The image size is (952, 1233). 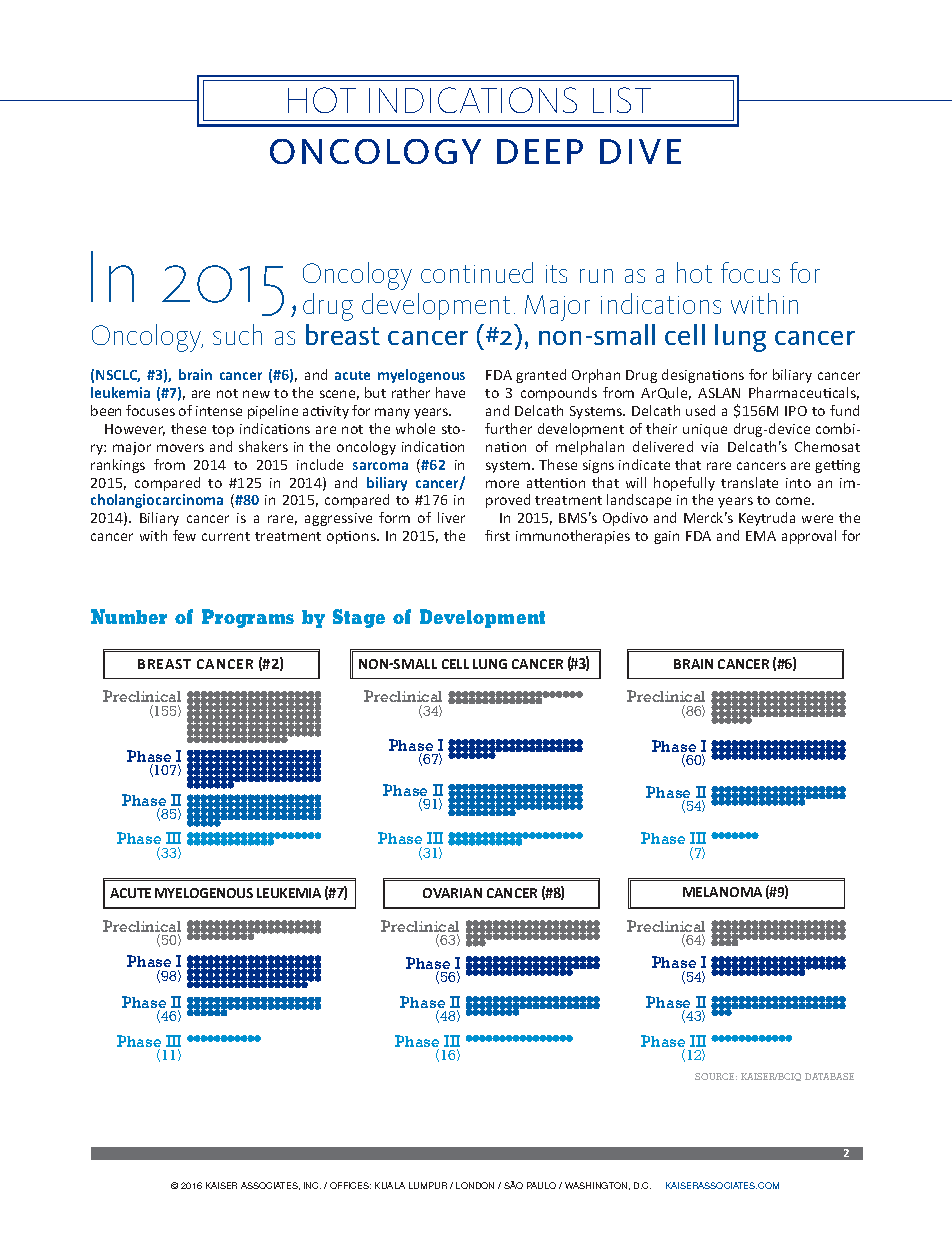 I want to click on DIVE, so click(x=640, y=151).
